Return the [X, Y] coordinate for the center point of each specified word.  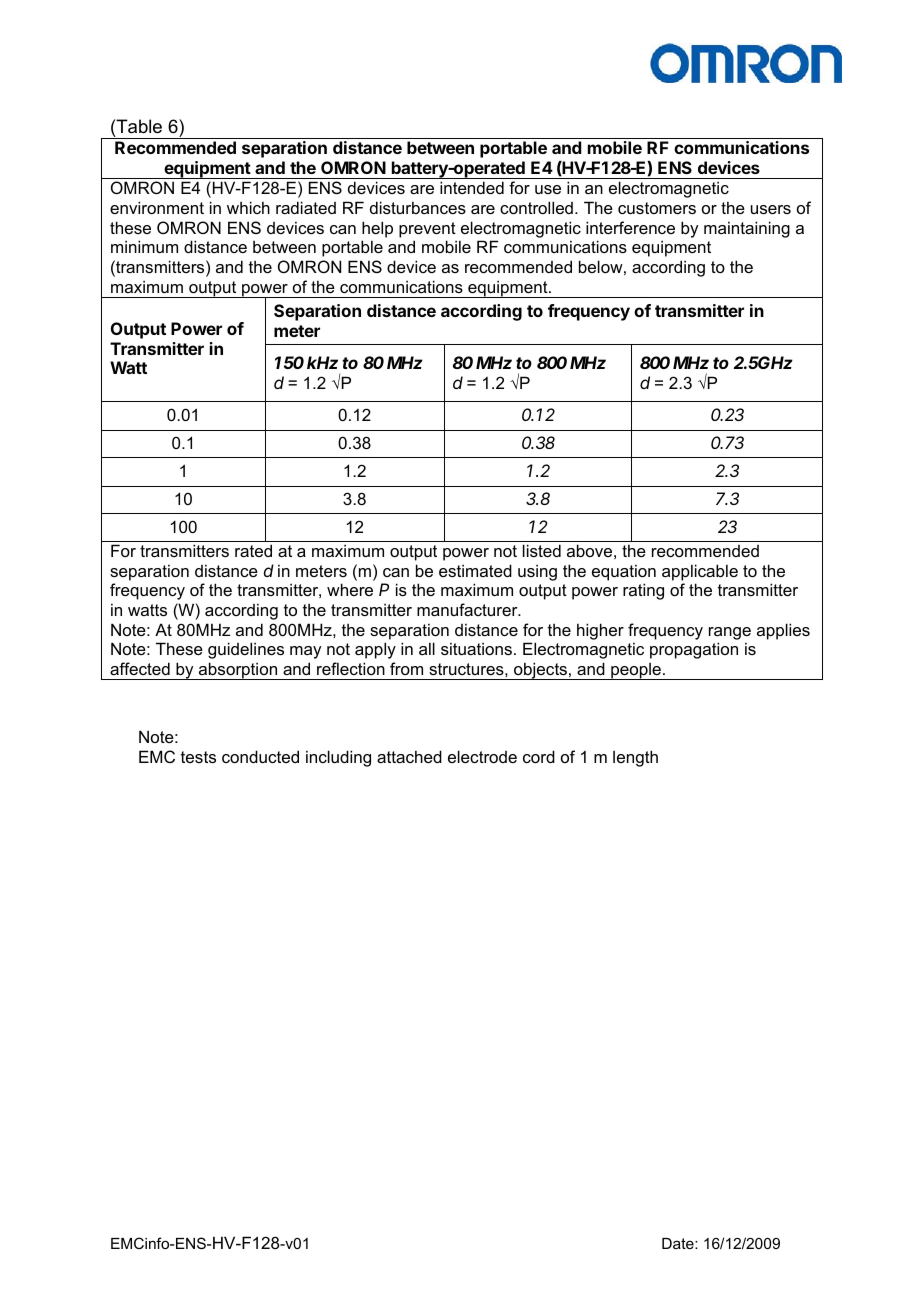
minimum [144, 246]
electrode [482, 756]
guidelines [246, 650]
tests [198, 757]
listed [542, 550]
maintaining [747, 229]
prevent [427, 230]
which [248, 207]
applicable [700, 572]
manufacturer [468, 609]
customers [657, 208]
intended [472, 187]
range [730, 633]
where [350, 589]
